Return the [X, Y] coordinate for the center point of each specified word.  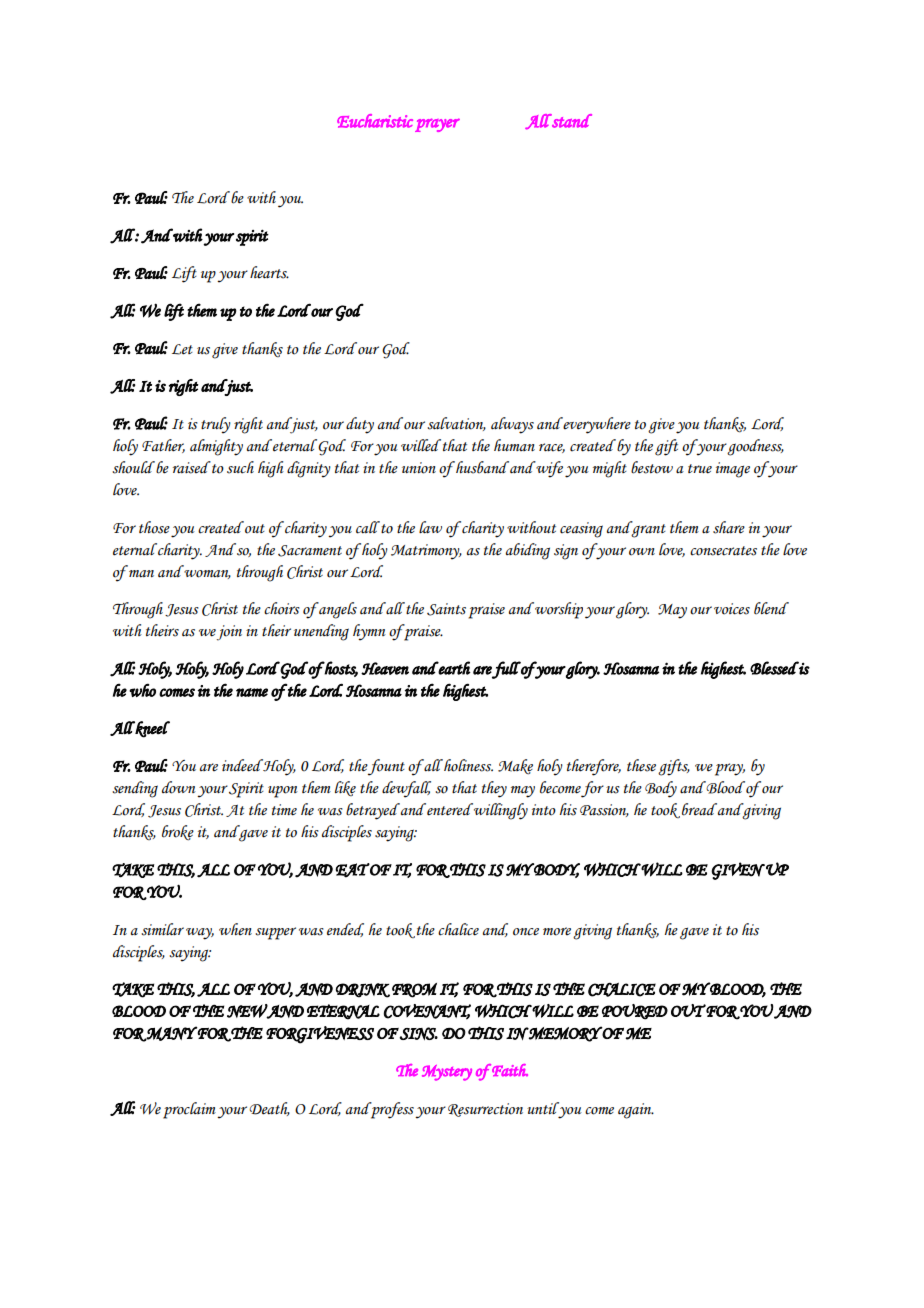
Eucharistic [375, 121]
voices [732, 609]
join [229, 633]
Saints [446, 609]
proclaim [189, 1110]
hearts [269, 272]
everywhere [596, 425]
